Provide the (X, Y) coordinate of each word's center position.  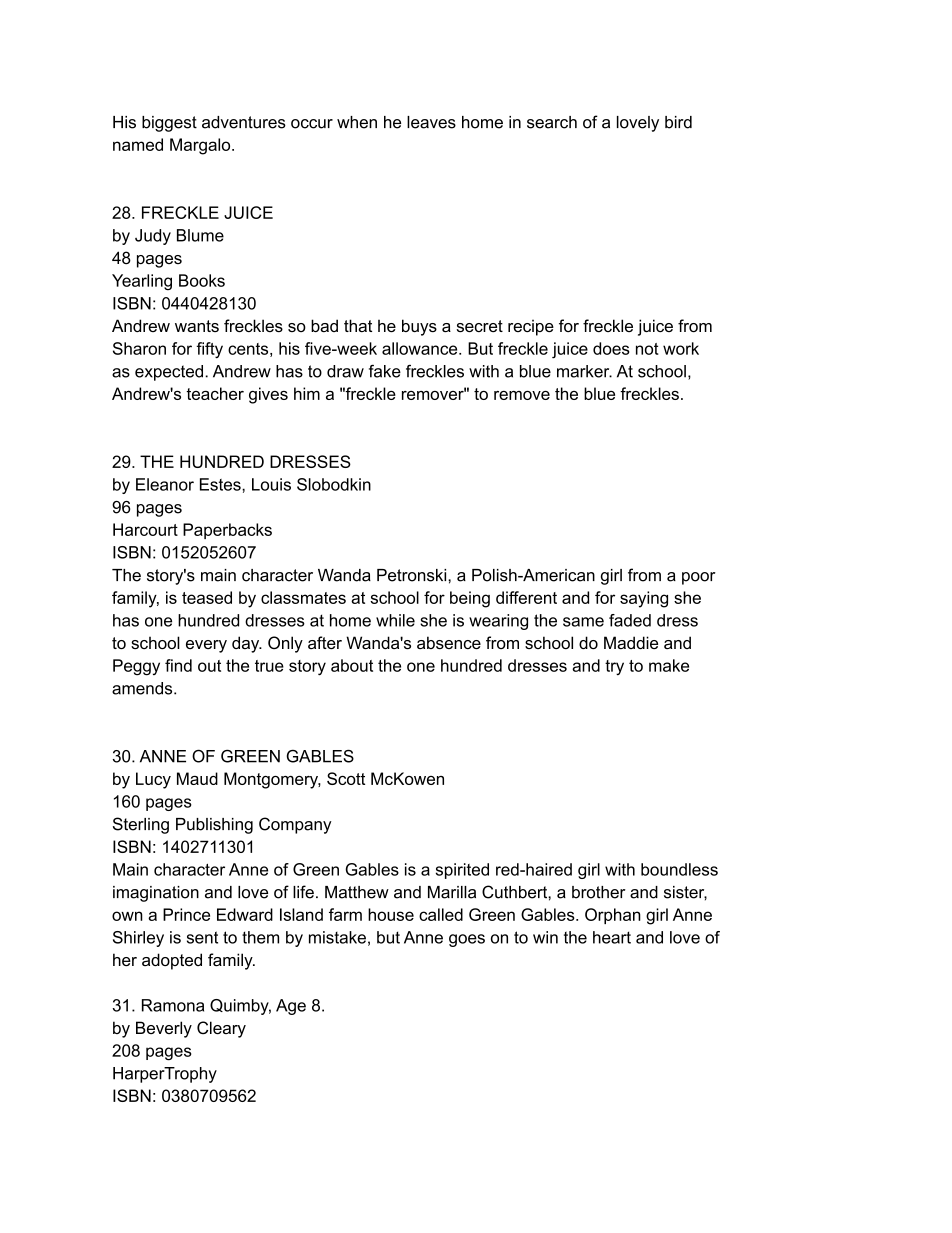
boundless (679, 869)
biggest (169, 124)
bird (678, 122)
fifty (209, 350)
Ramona (173, 1005)
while (395, 620)
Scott (346, 778)
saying (644, 599)
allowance (421, 348)
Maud (197, 778)
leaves (431, 122)
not (647, 349)
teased (207, 597)
